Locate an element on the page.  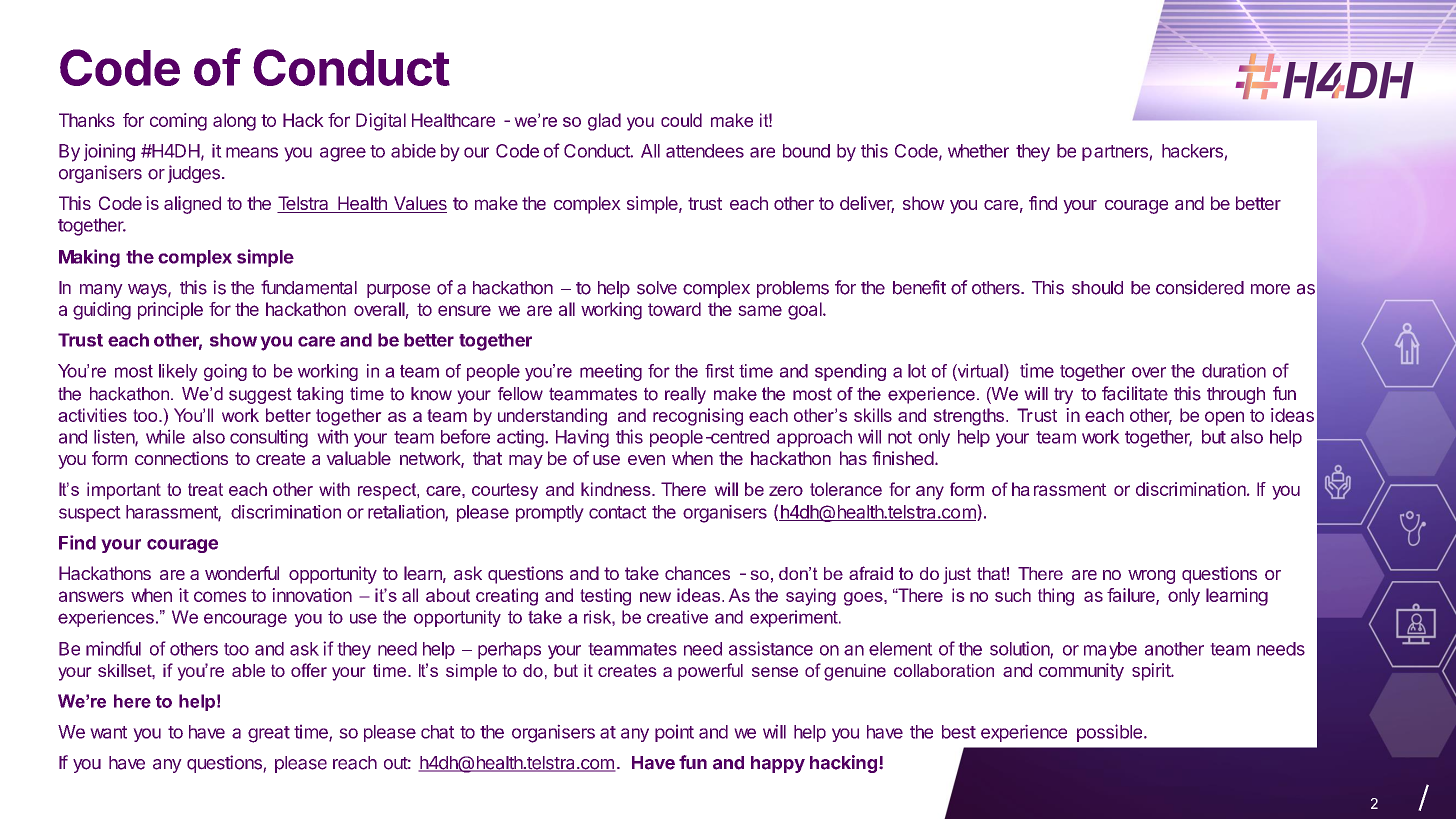
first is located at coordinates (719, 371).
